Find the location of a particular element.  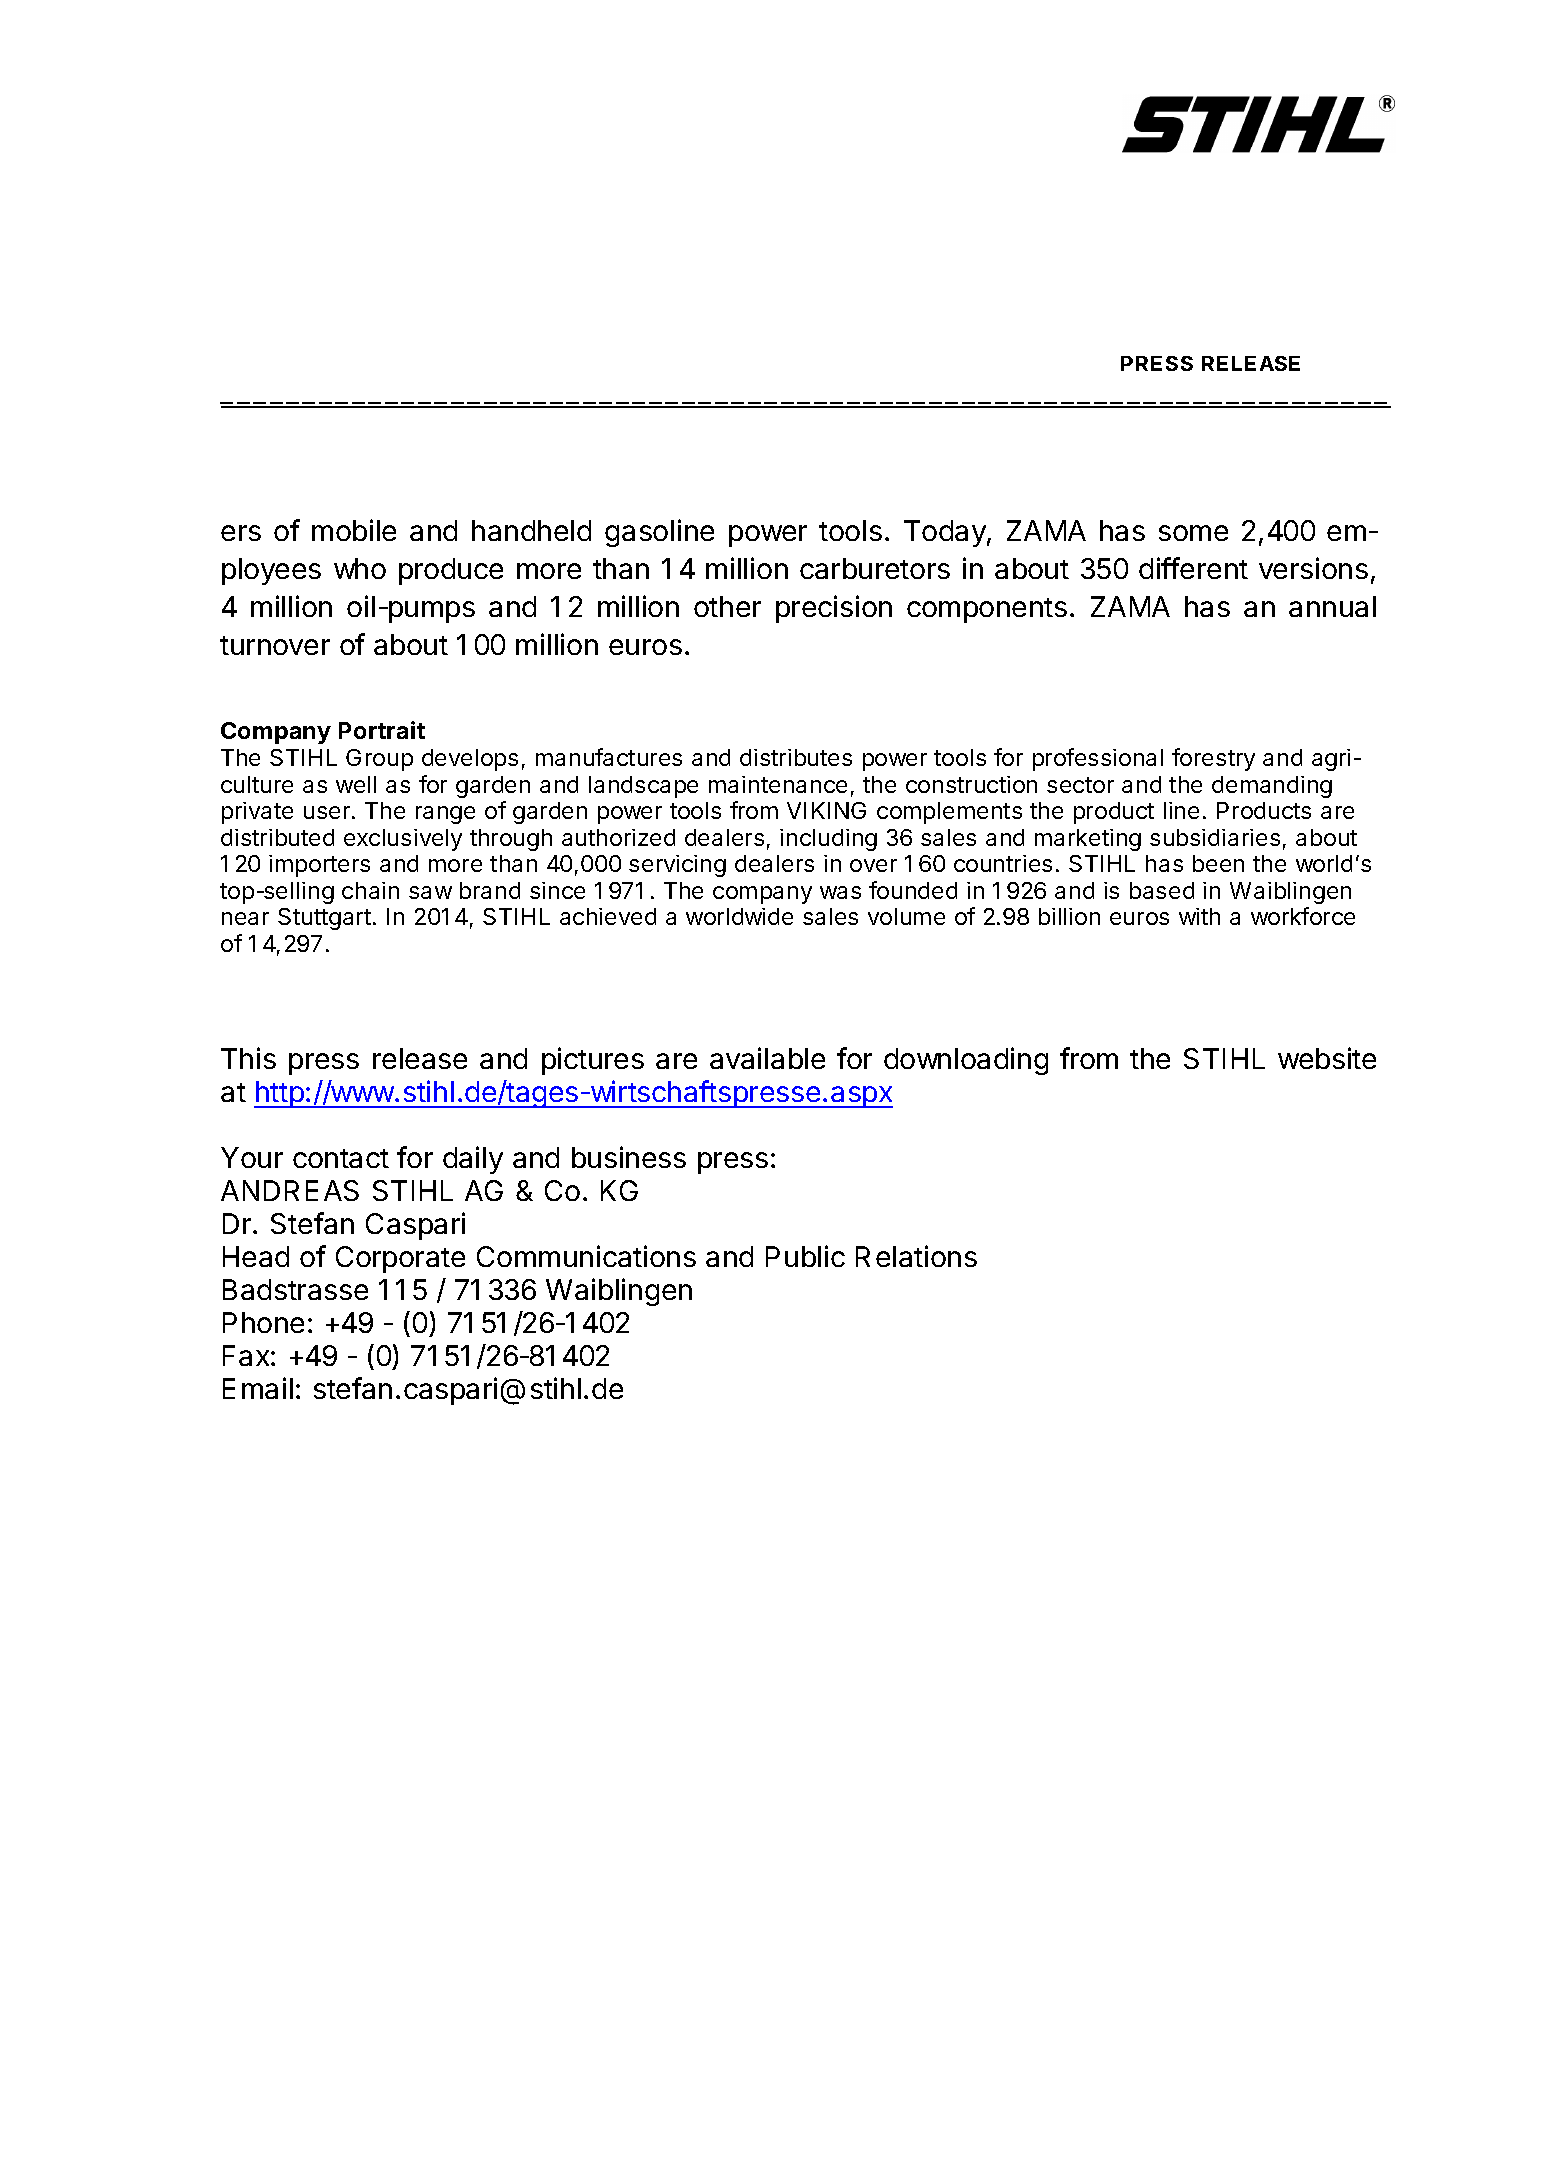

different is located at coordinates (1193, 568).
